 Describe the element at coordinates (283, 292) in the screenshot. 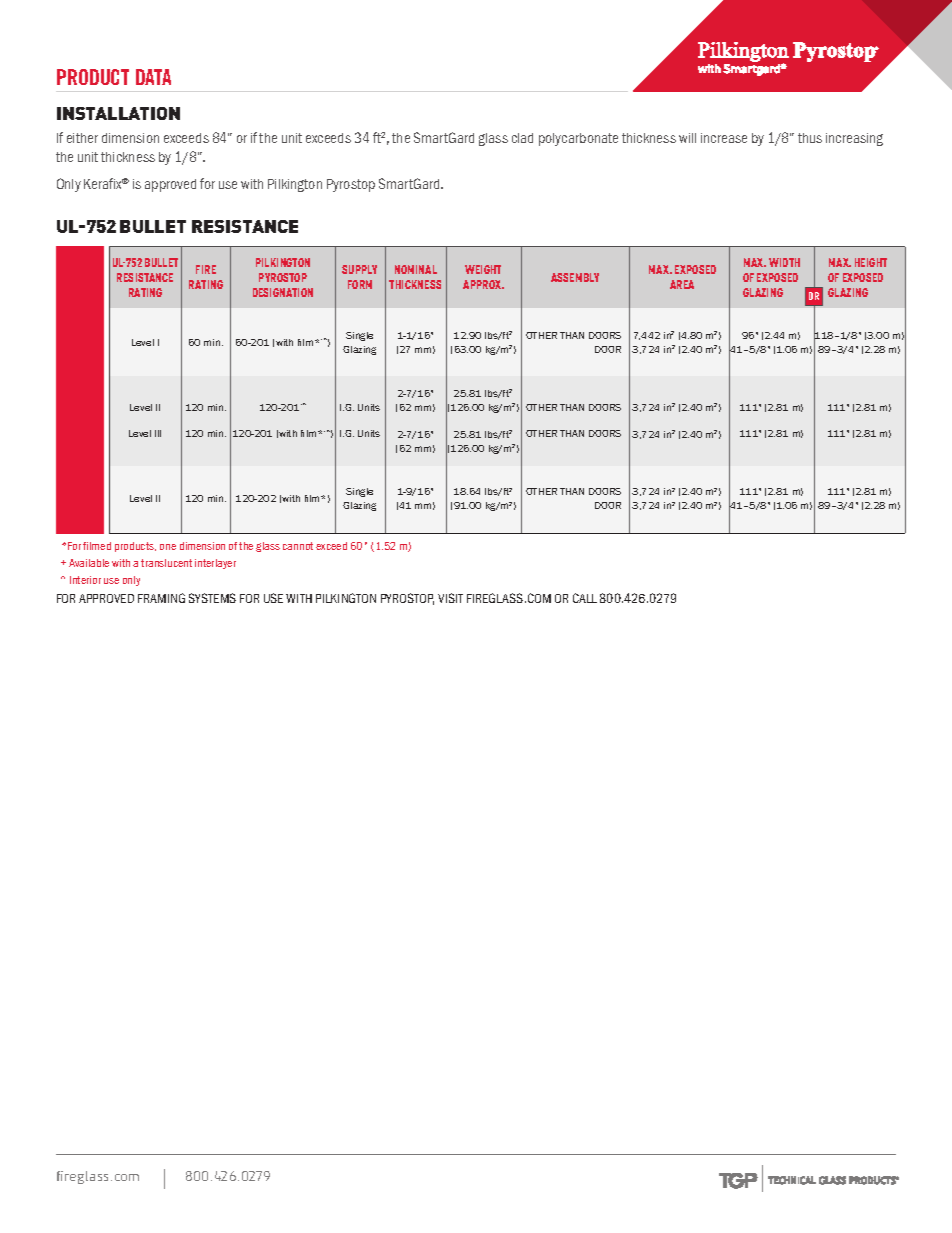

I see `DESIGNATION` at that location.
